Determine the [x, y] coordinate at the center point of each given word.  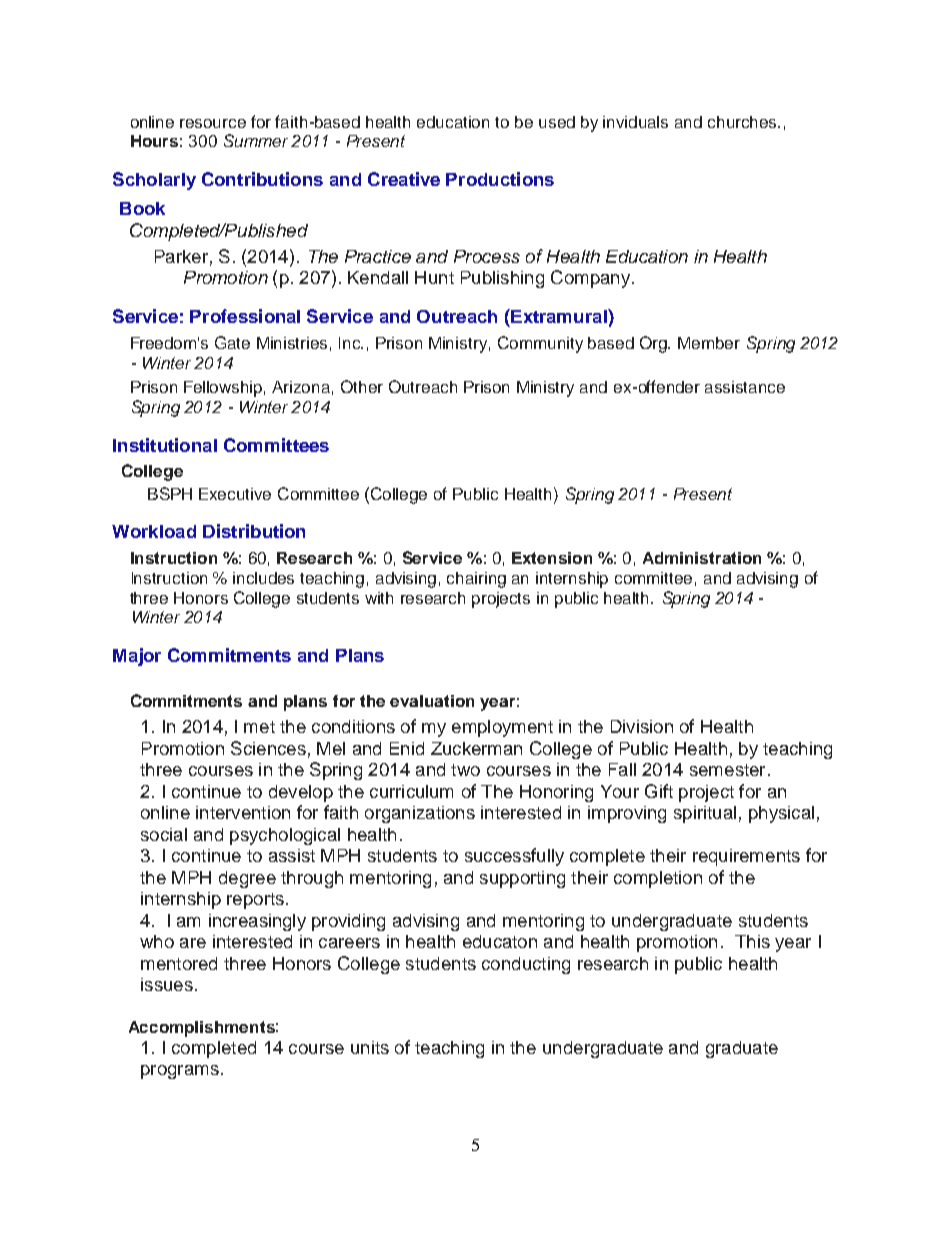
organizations [420, 814]
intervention [243, 812]
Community [540, 344]
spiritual [705, 814]
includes [263, 578]
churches [743, 122]
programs [180, 1072]
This [752, 941]
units [370, 1047]
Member [709, 343]
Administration [702, 558]
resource [213, 123]
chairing [476, 580]
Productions [500, 179]
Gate [232, 342]
